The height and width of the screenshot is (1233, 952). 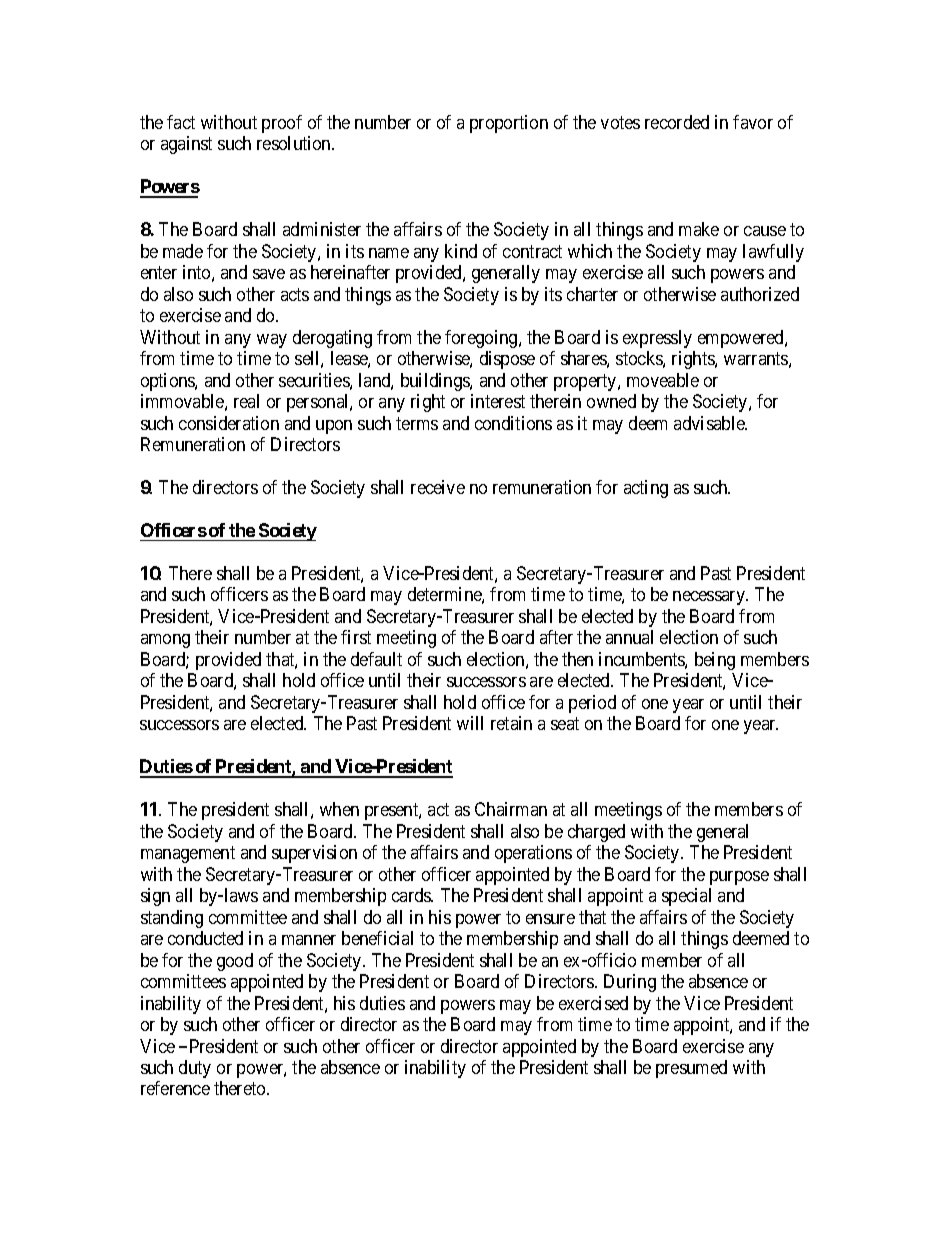 What do you see at coordinates (186, 145) in the screenshot?
I see `against` at bounding box center [186, 145].
